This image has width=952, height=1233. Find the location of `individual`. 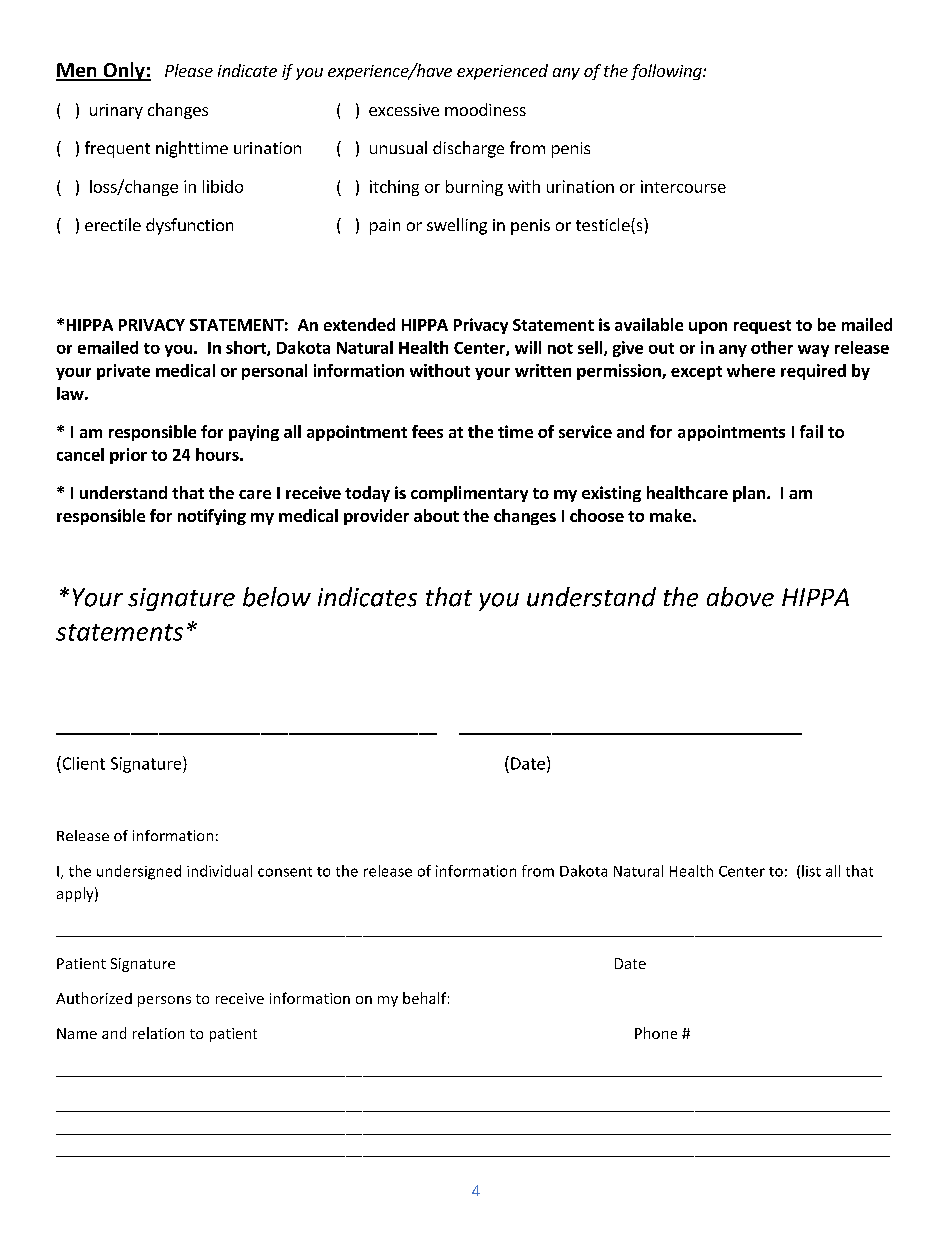

individual is located at coordinates (219, 871).
